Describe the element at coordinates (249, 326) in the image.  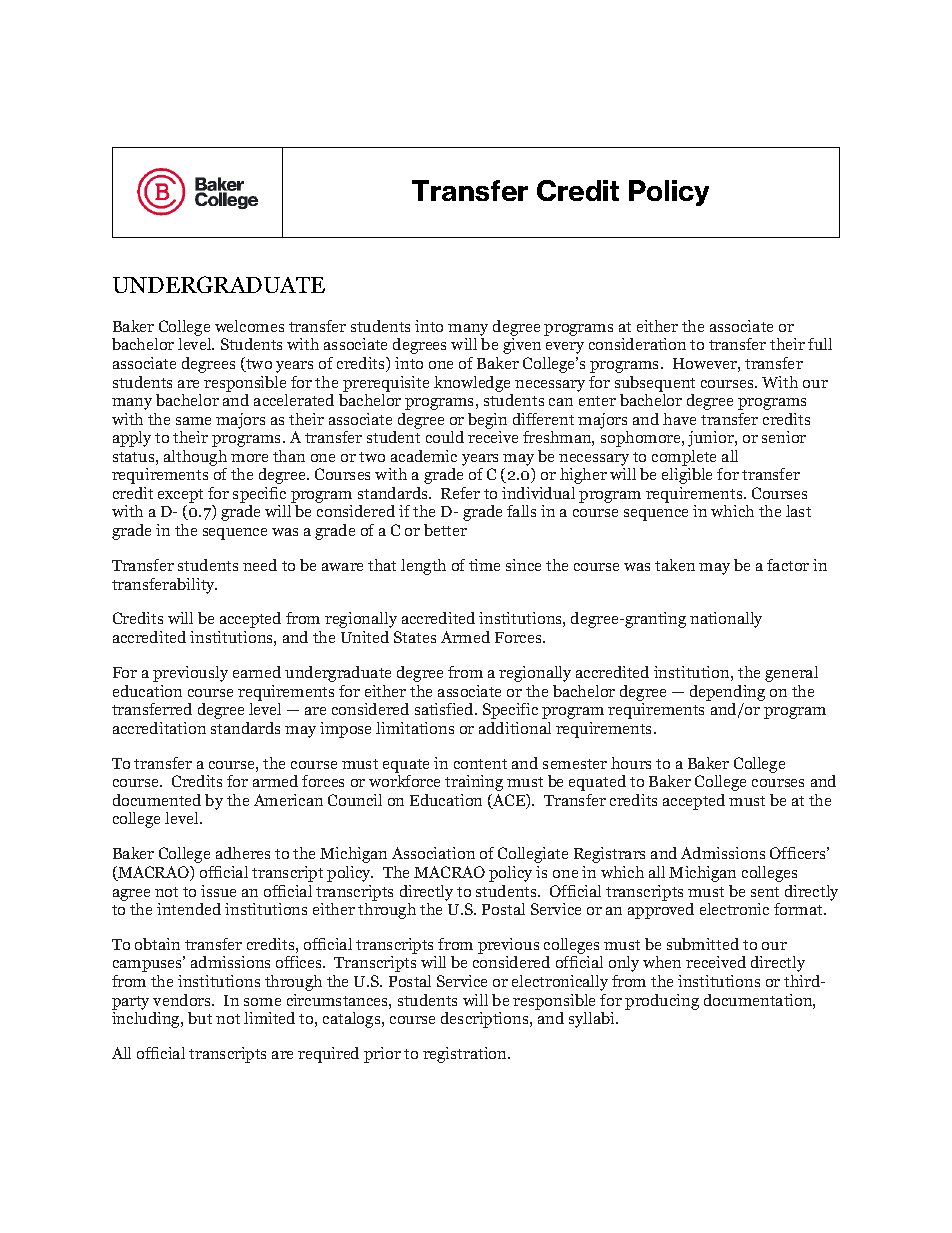
I see `welcomes` at that location.
